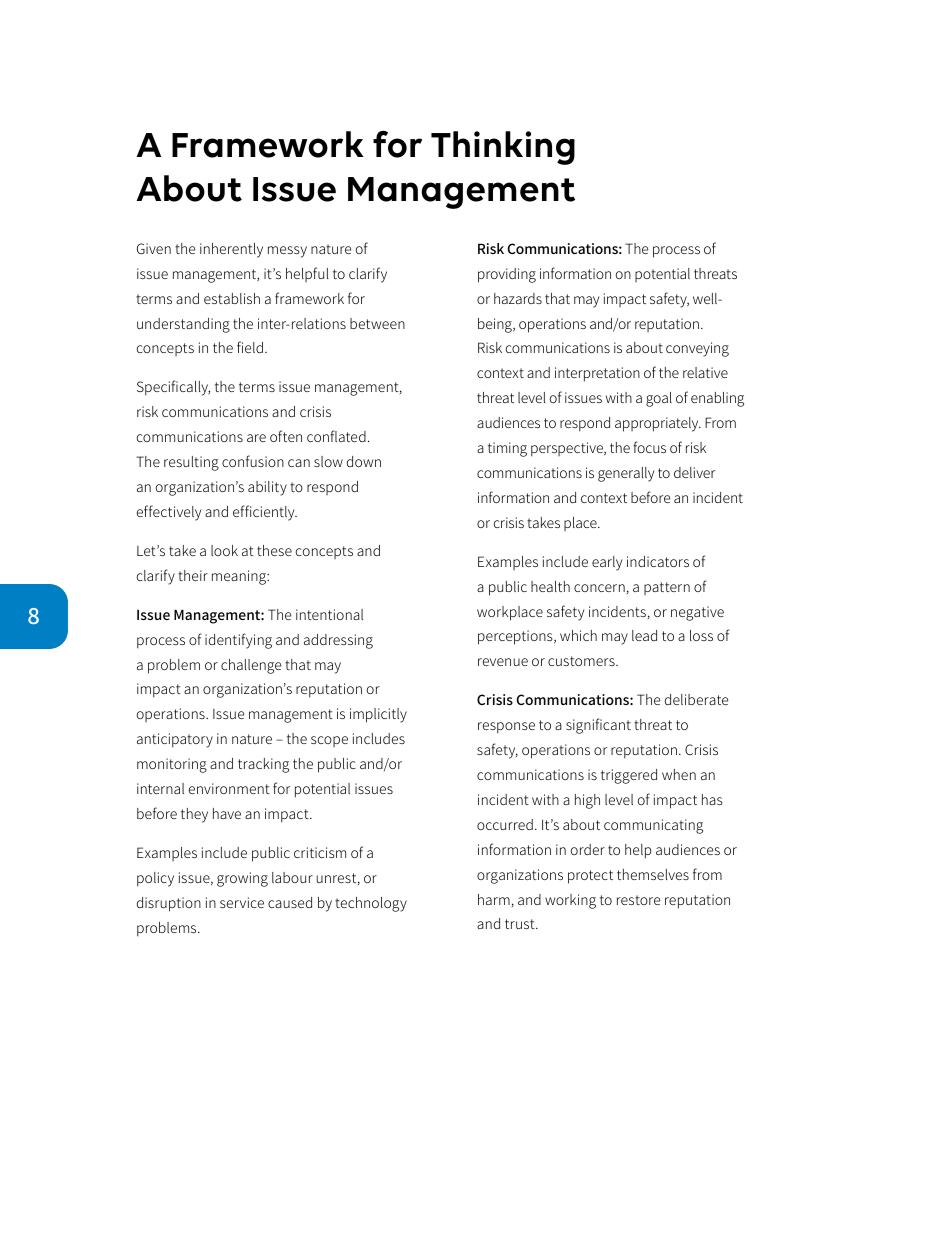  I want to click on providing, so click(507, 275).
